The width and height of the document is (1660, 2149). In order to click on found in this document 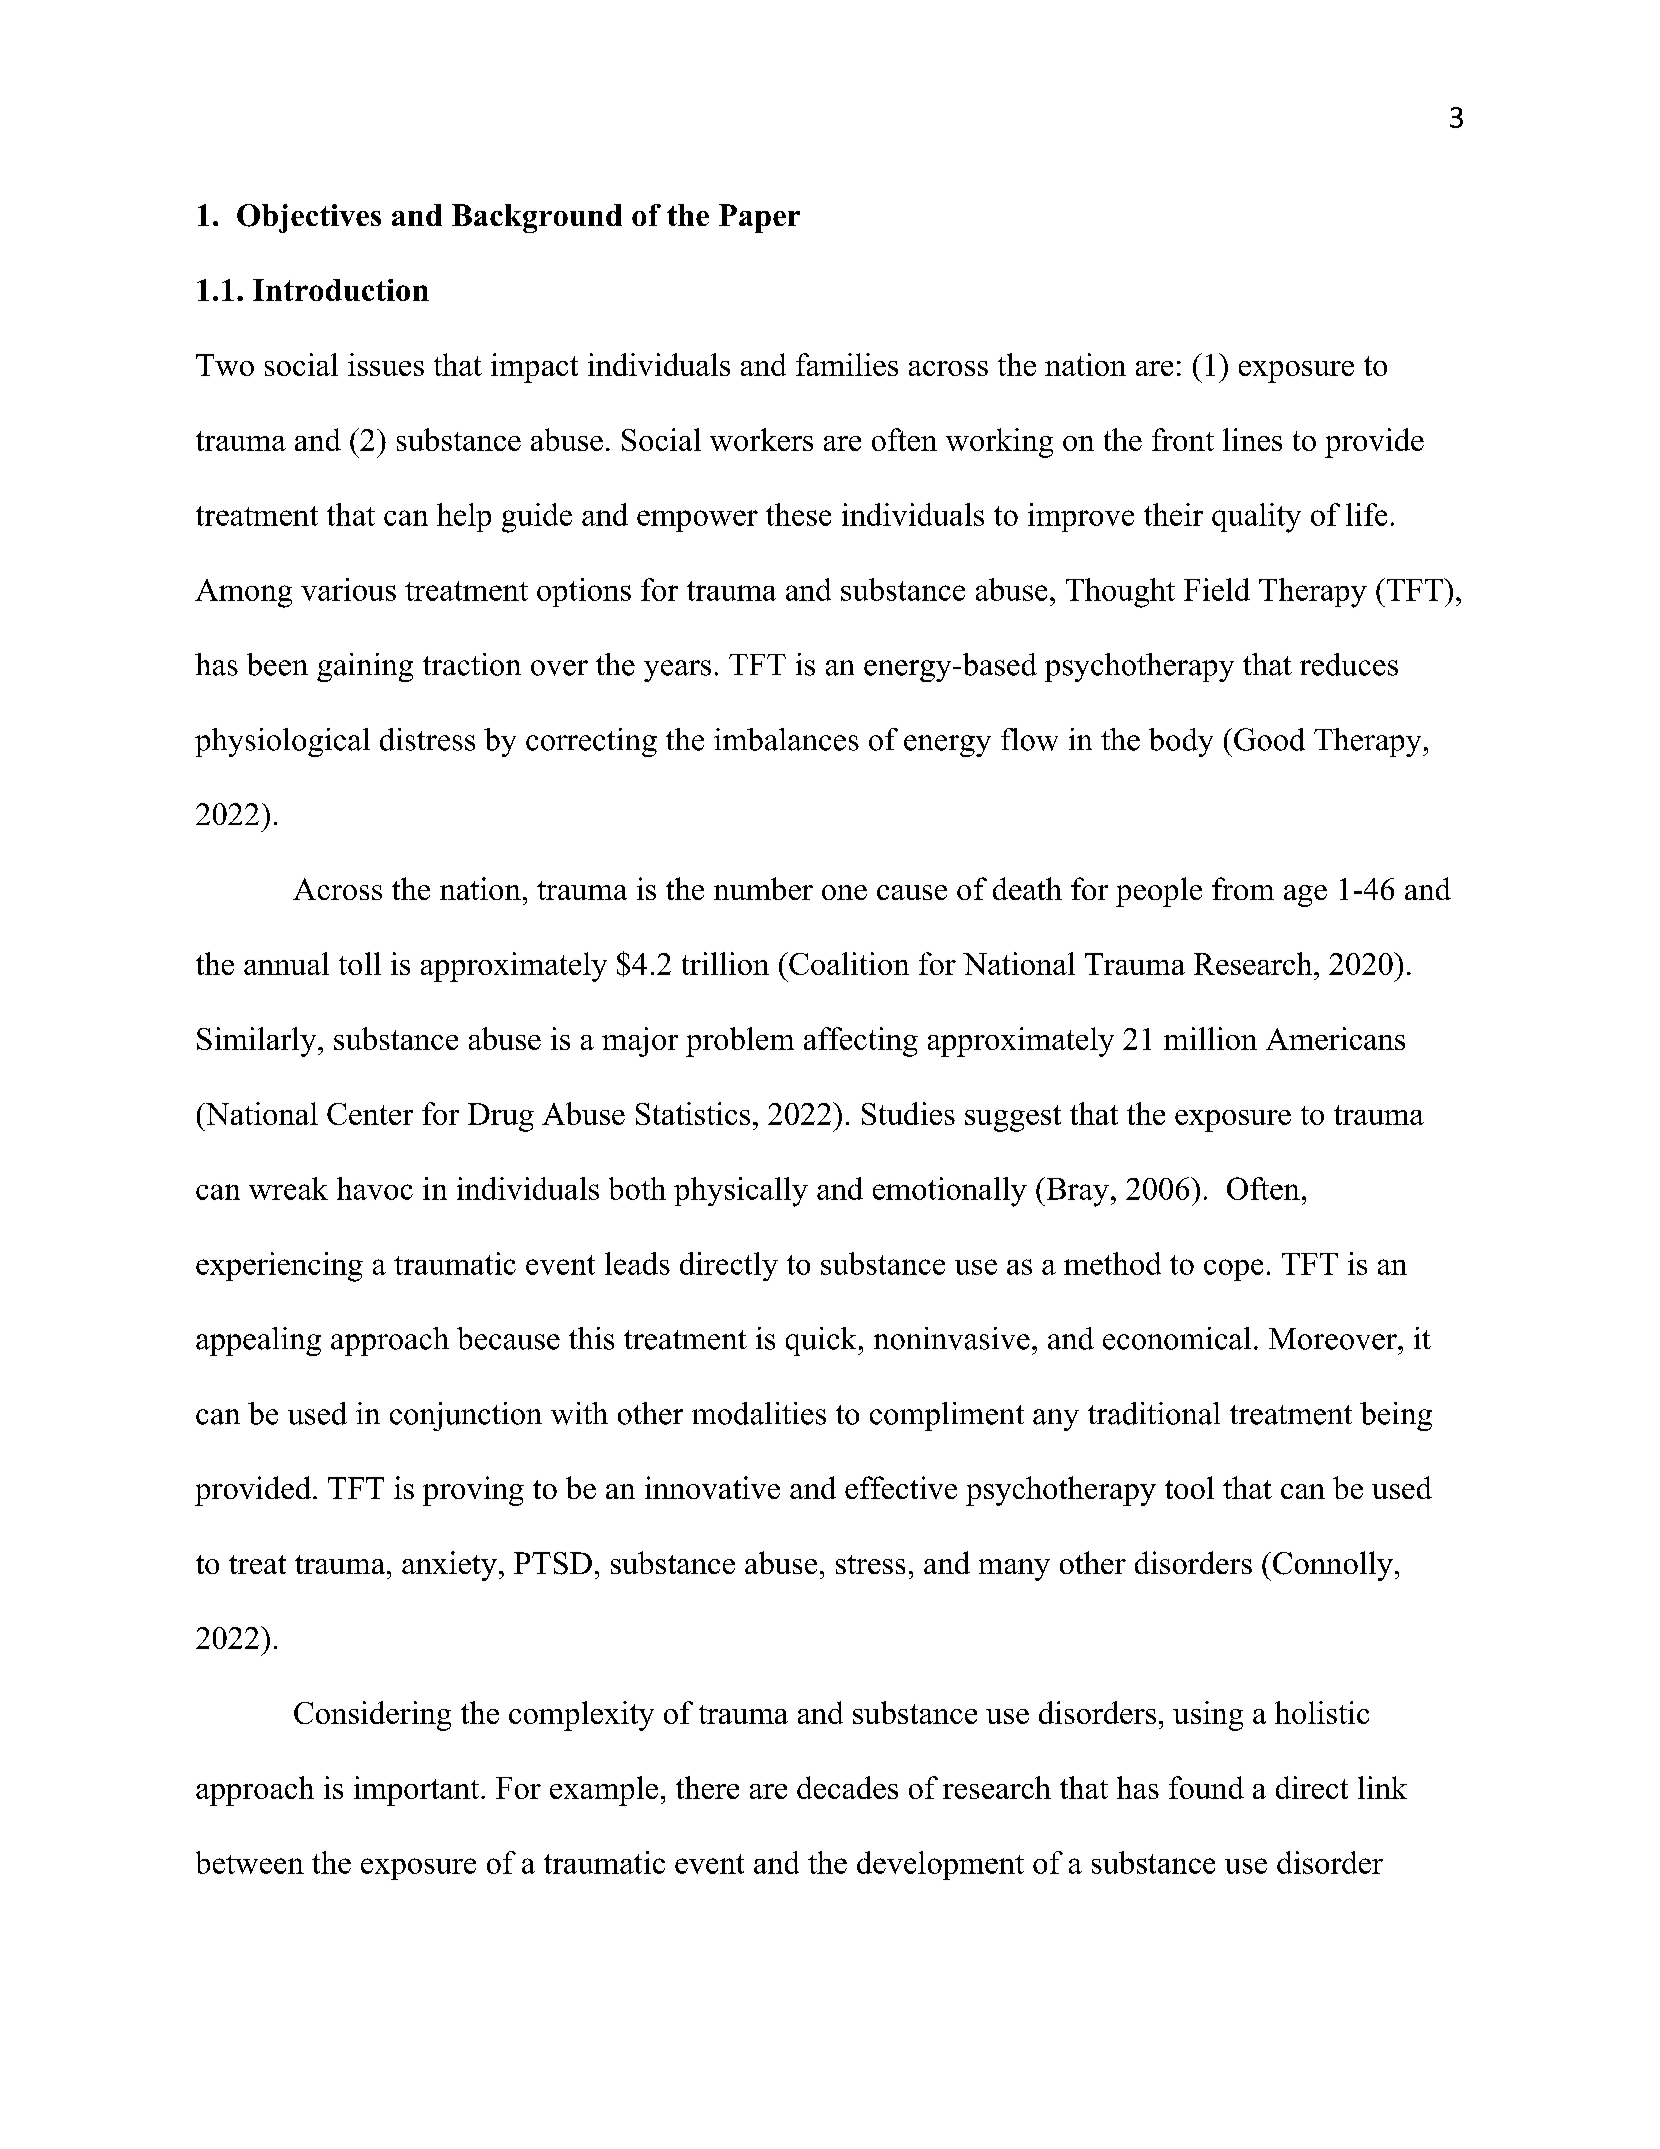, I will do `click(1206, 1787)`.
